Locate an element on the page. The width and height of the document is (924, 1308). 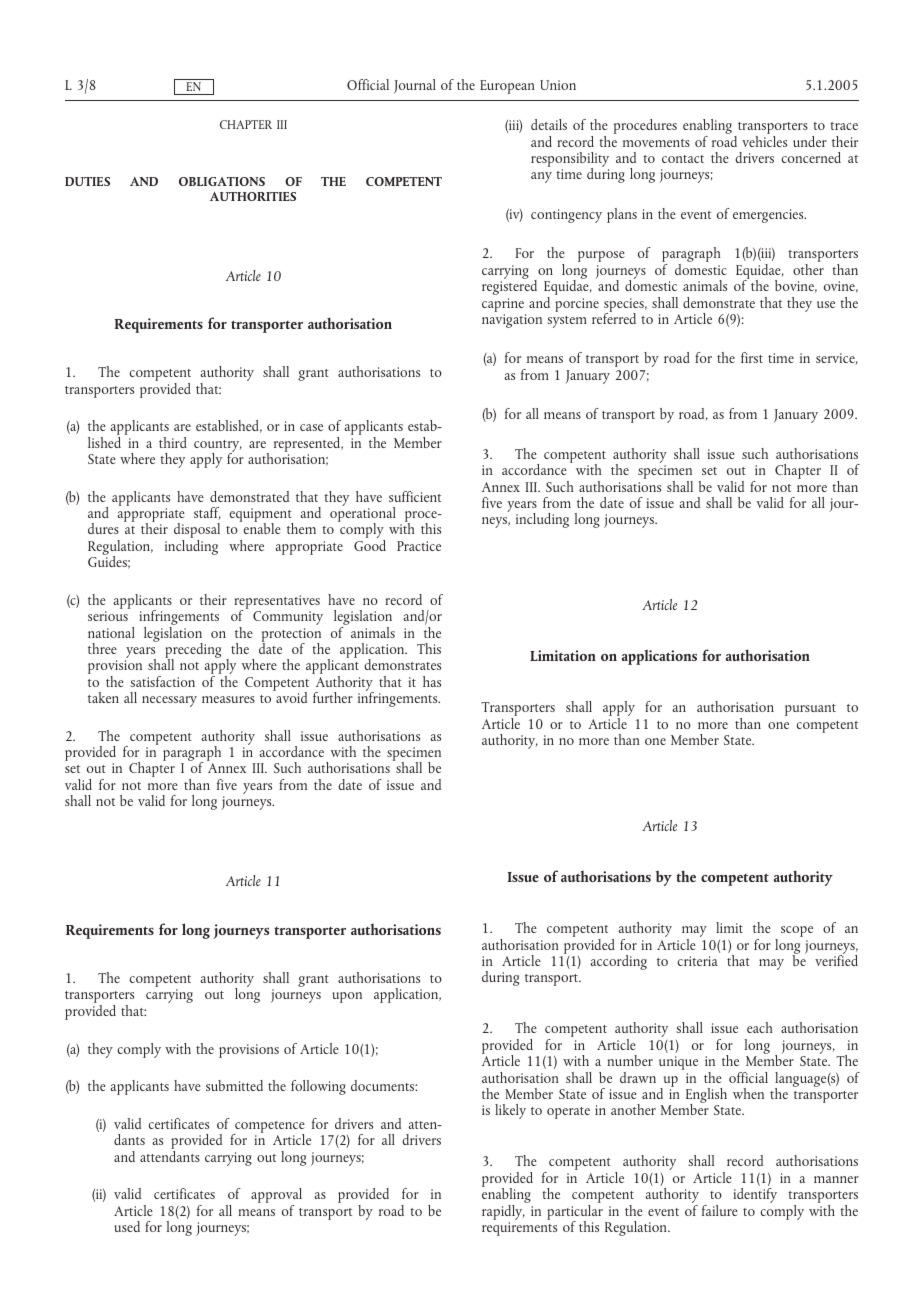
upon is located at coordinates (347, 997).
